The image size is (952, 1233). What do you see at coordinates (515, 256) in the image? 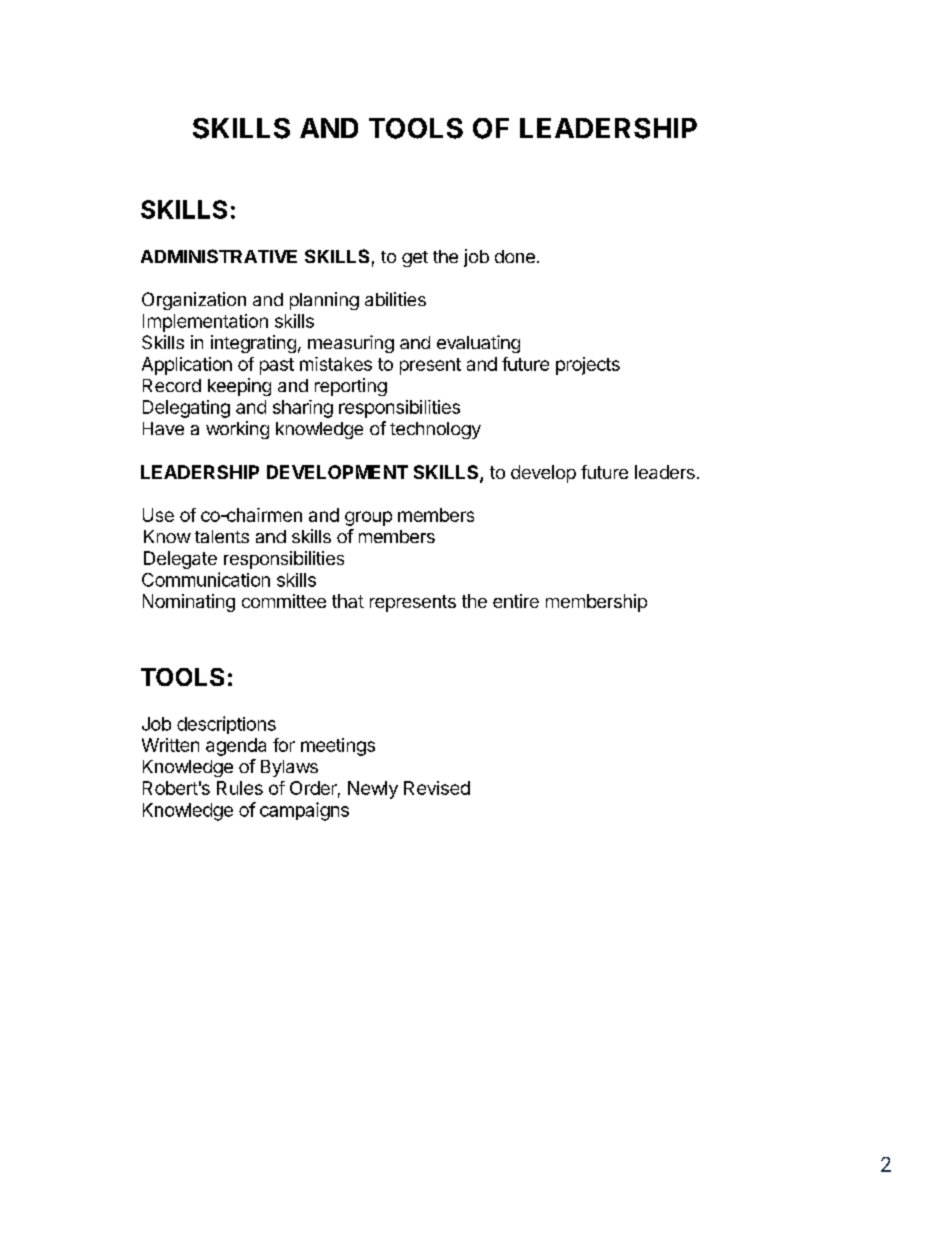
I see `done` at bounding box center [515, 256].
